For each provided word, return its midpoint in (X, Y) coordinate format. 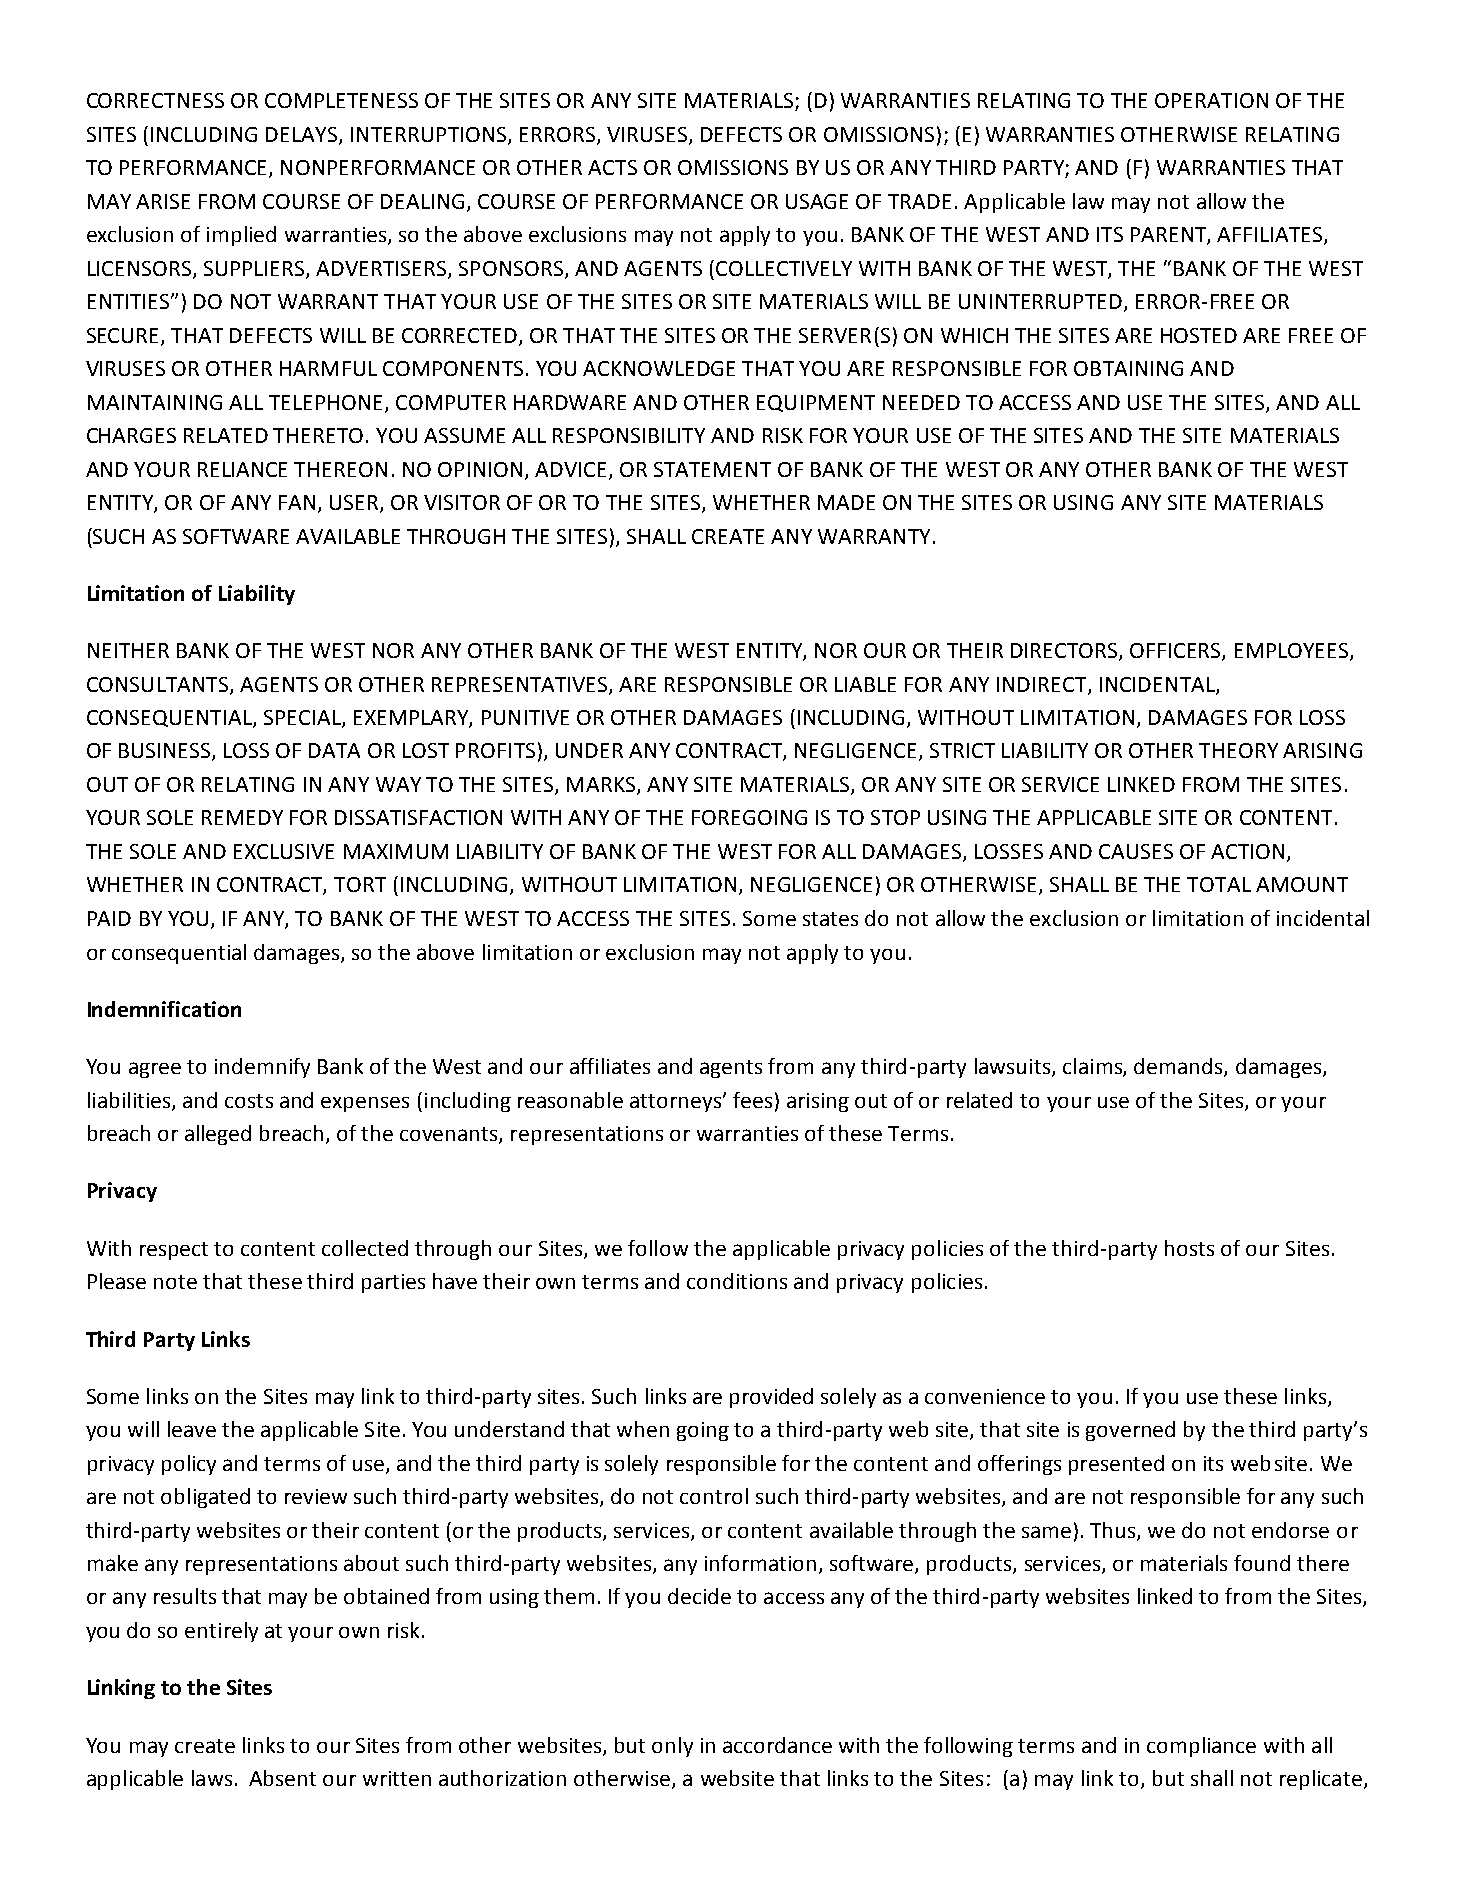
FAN (297, 502)
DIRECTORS (1065, 652)
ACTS (612, 167)
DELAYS (301, 134)
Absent (282, 1778)
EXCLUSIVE (284, 851)
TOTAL (1219, 884)
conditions (737, 1281)
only (672, 1747)
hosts (1189, 1248)
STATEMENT (712, 469)
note (175, 1282)
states (830, 919)
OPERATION (1211, 100)
